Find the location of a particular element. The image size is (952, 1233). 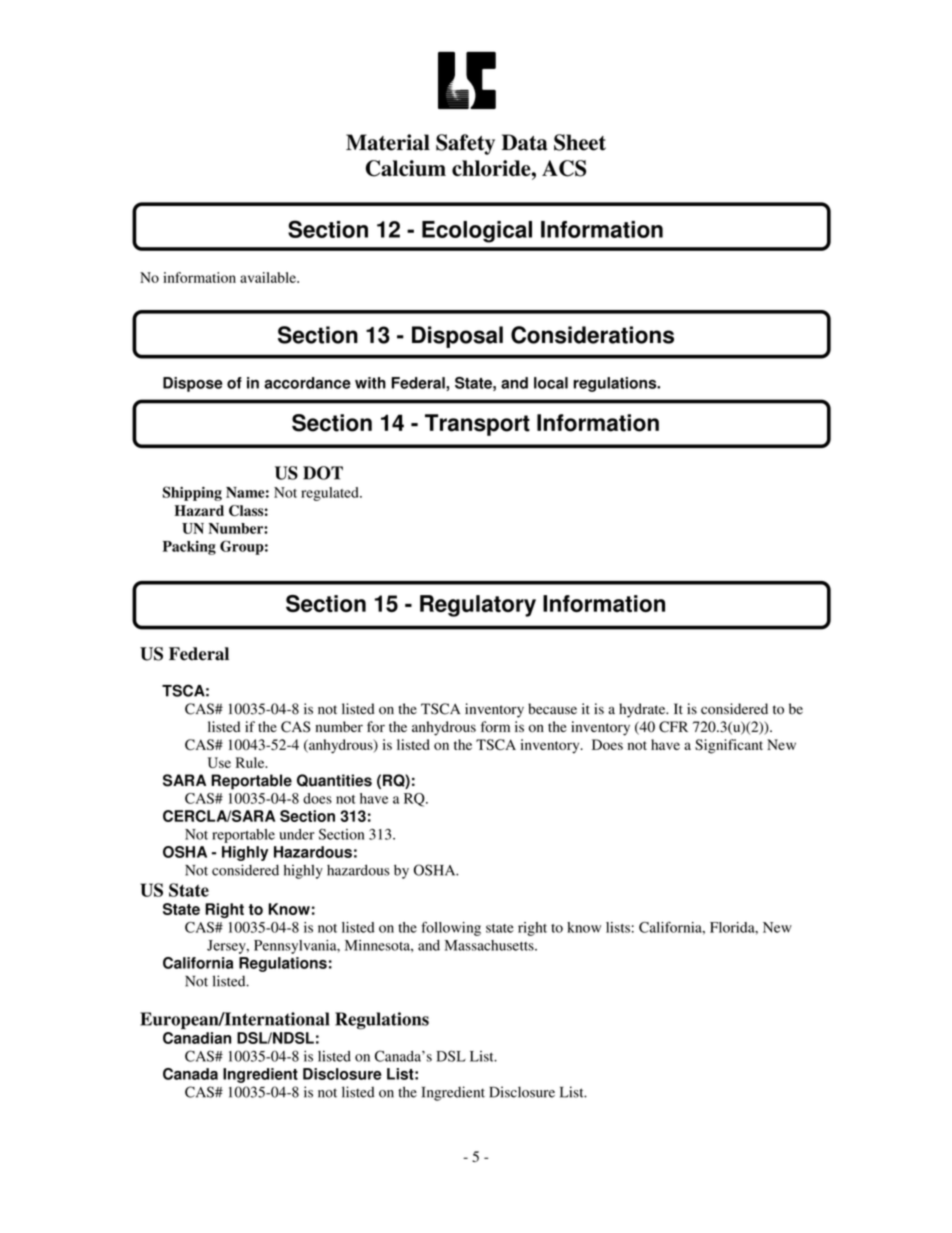

local is located at coordinates (551, 383).
